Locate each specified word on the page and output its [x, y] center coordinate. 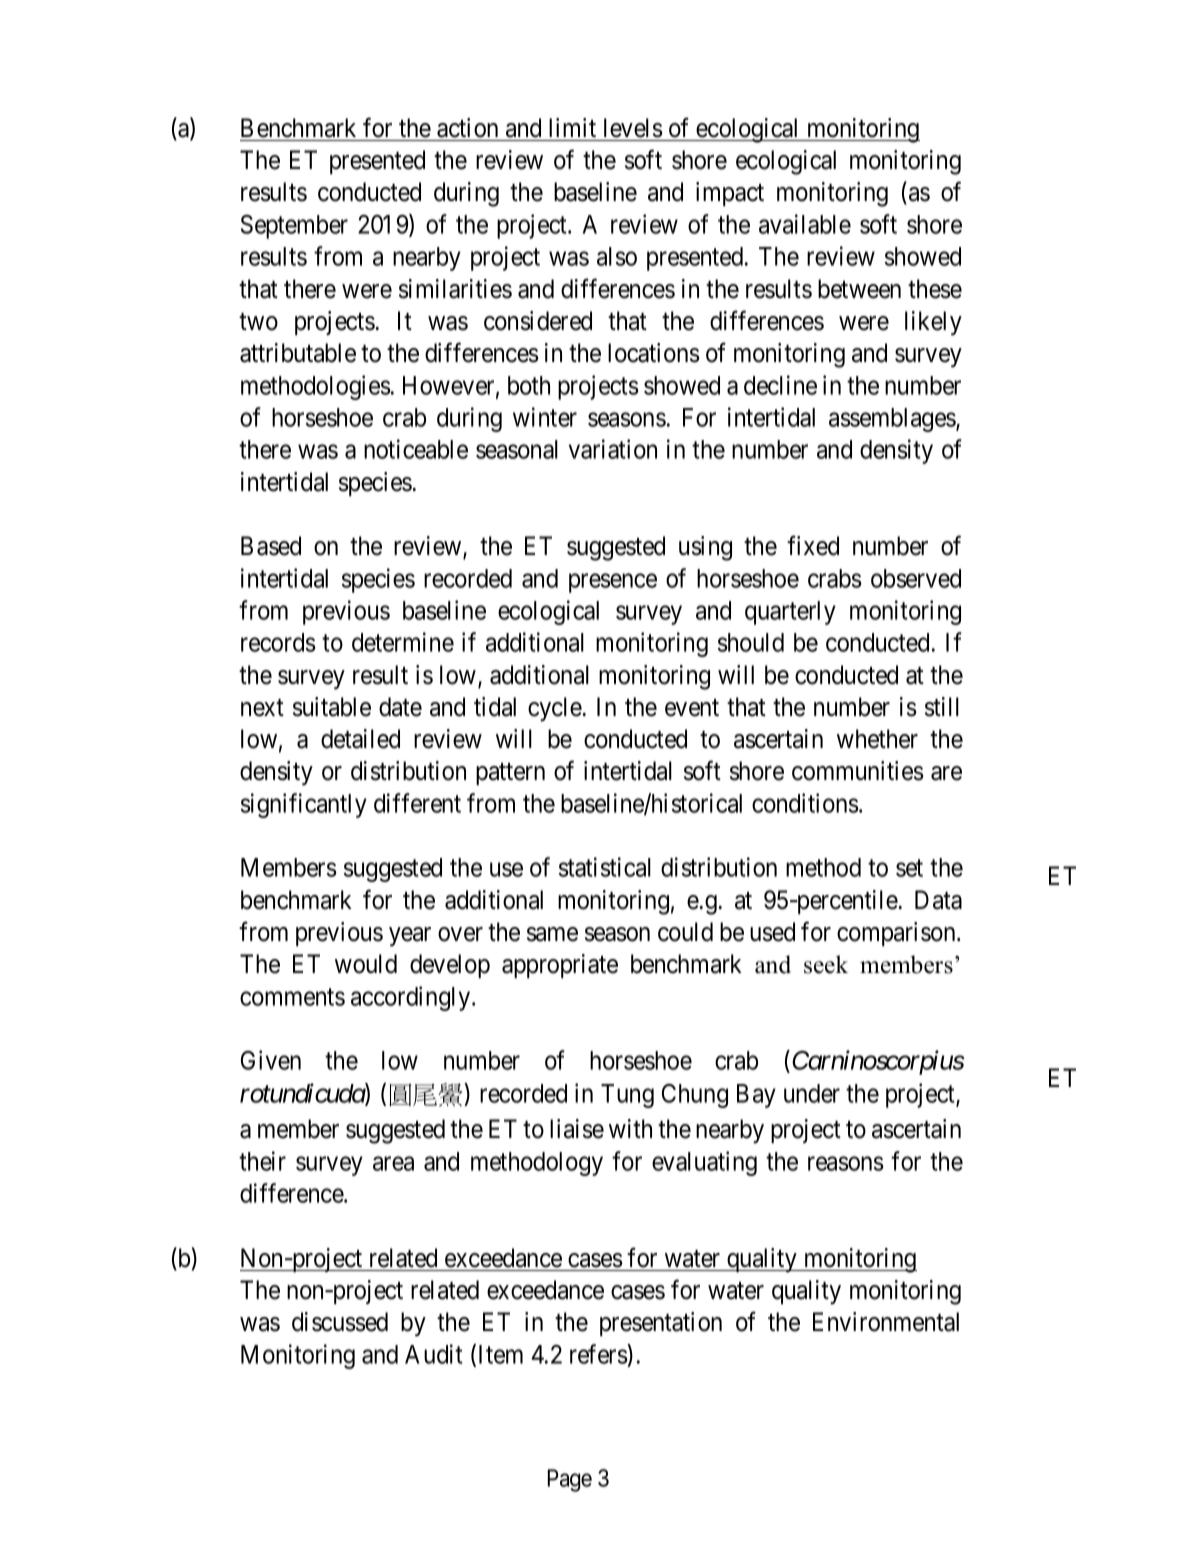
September [294, 227]
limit [572, 127]
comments [292, 997]
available [805, 224]
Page [570, 1480]
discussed [340, 1322]
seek [826, 964]
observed [916, 578]
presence [613, 583]
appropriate [560, 966]
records [278, 642]
